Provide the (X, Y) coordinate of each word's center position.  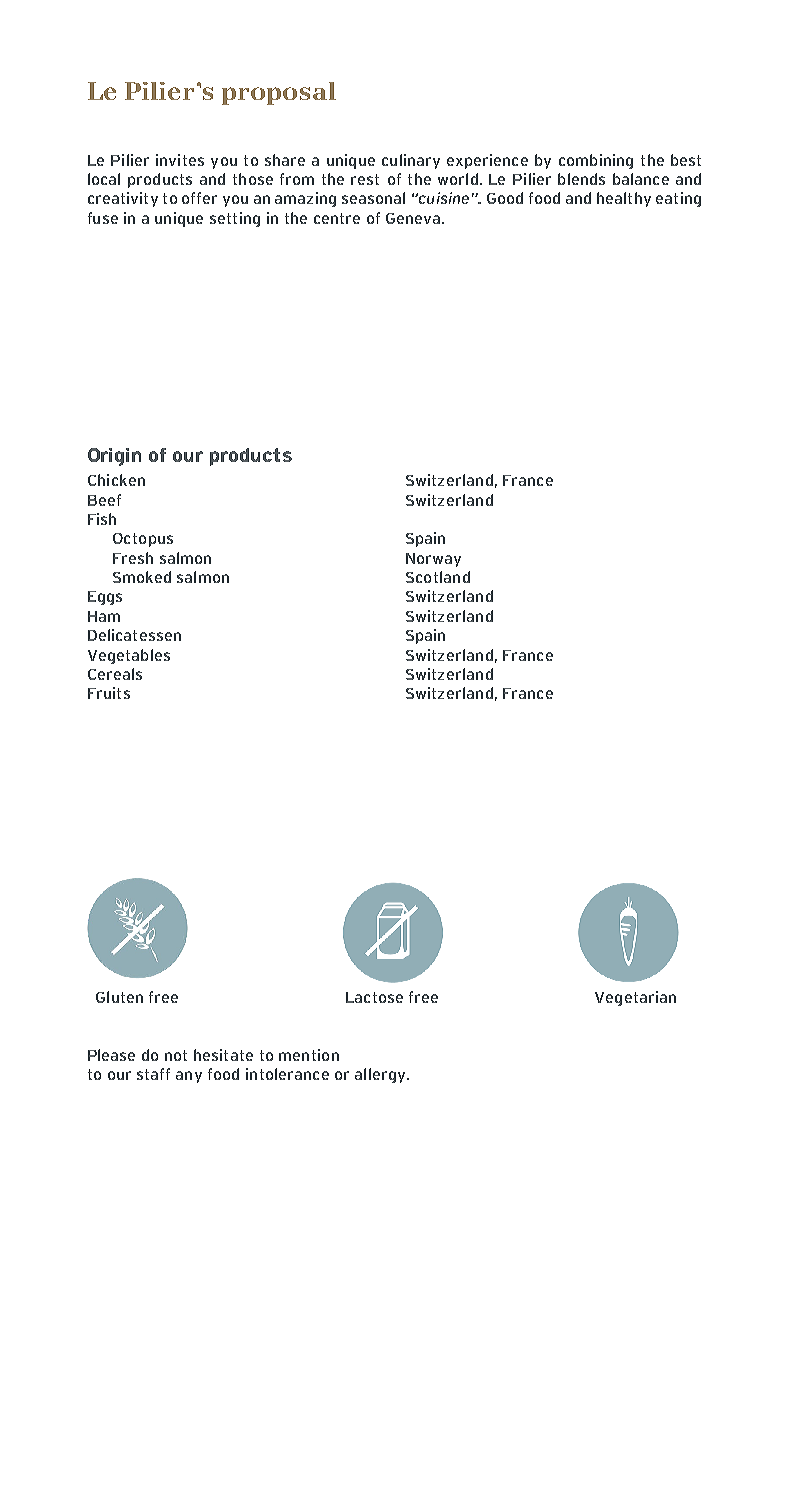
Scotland (438, 577)
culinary (411, 161)
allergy (381, 1075)
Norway (433, 560)
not (176, 1055)
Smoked (142, 577)
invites (180, 160)
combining (596, 161)
